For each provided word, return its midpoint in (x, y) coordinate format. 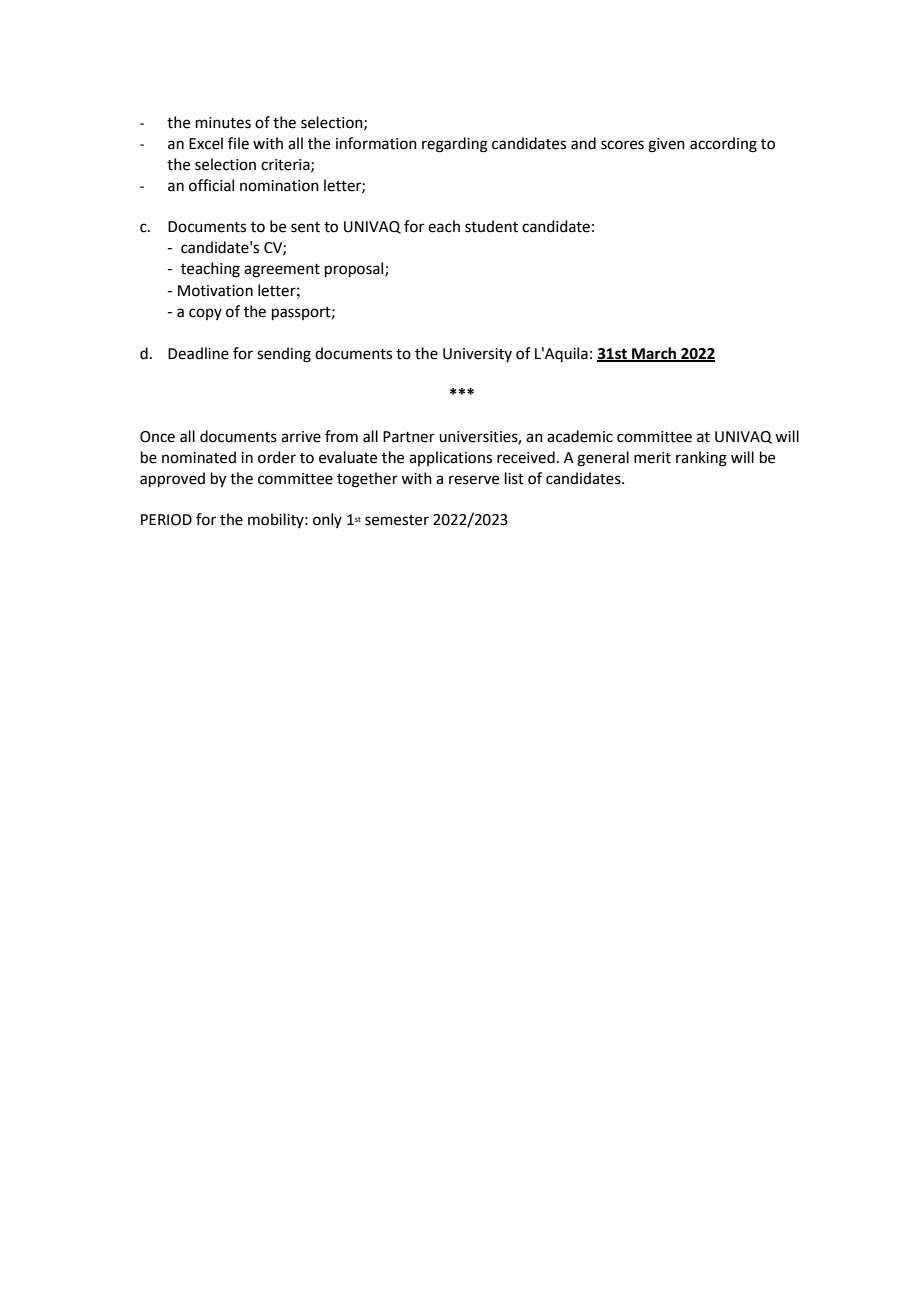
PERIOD (166, 520)
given (666, 145)
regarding (455, 145)
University (477, 355)
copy (205, 314)
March (654, 354)
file (238, 143)
